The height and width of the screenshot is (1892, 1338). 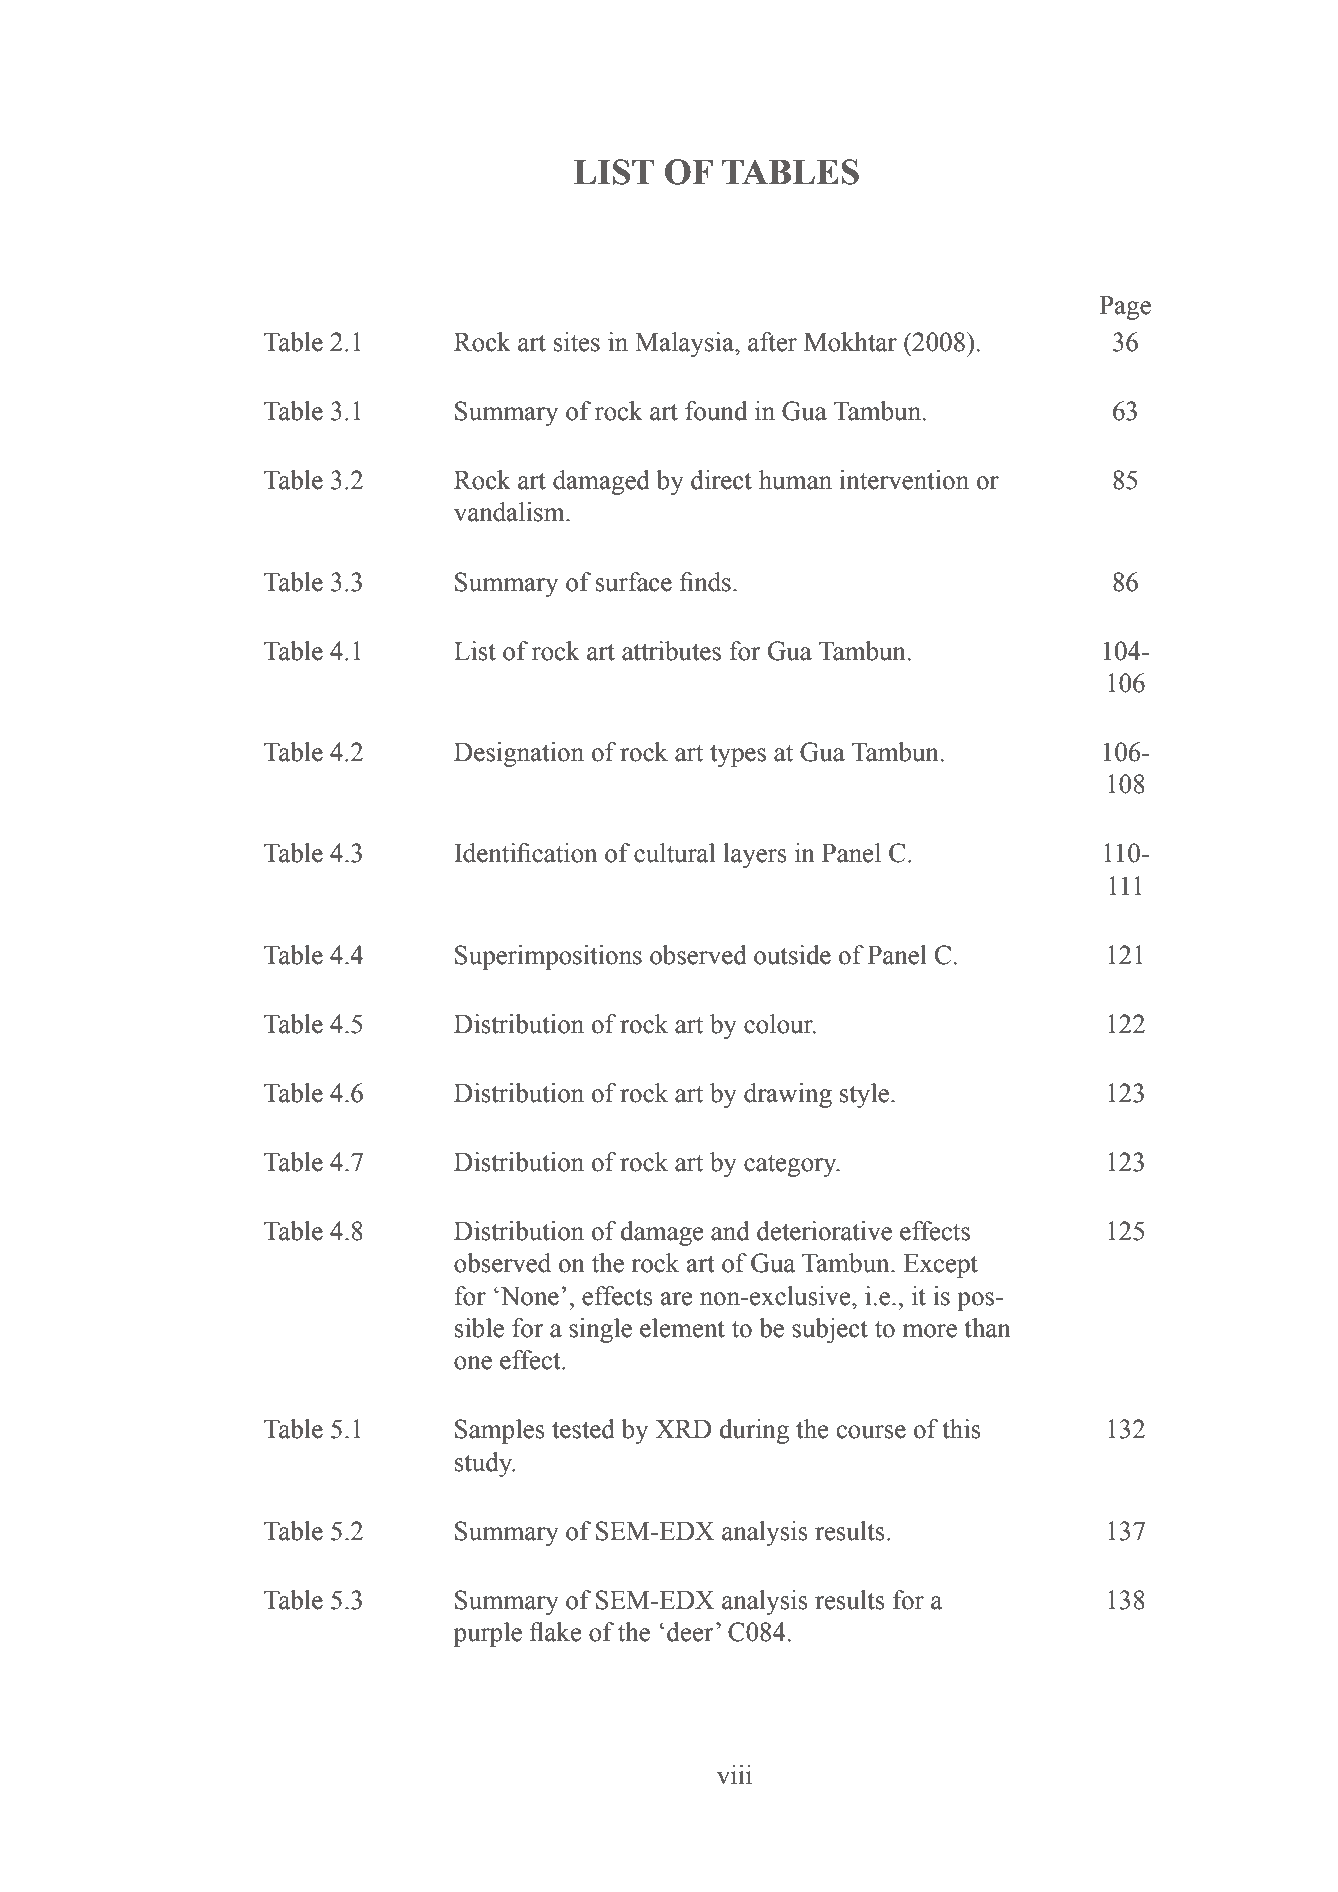 What do you see at coordinates (583, 1429) in the screenshot?
I see `tested` at bounding box center [583, 1429].
